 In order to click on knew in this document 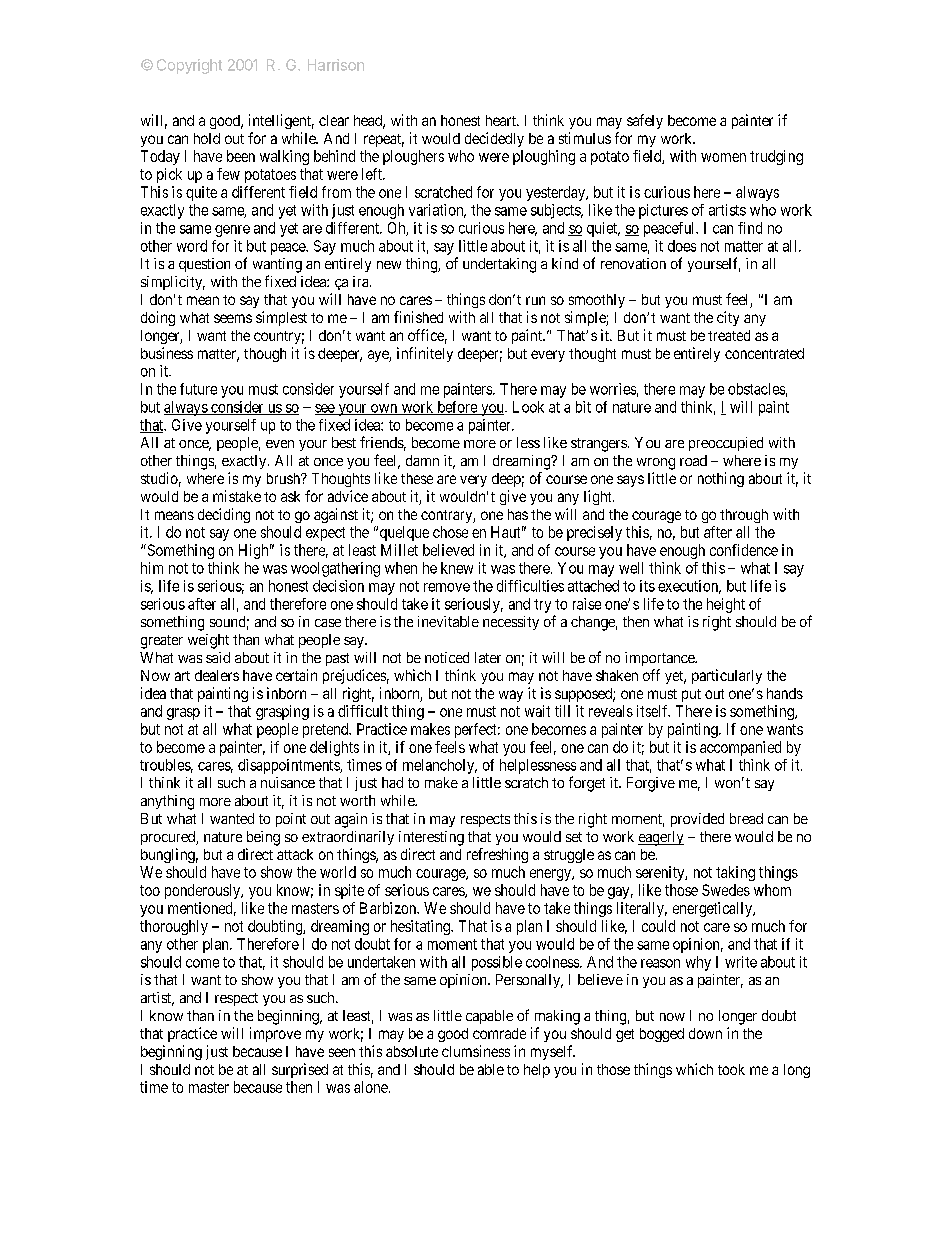, I will do `click(457, 568)`.
